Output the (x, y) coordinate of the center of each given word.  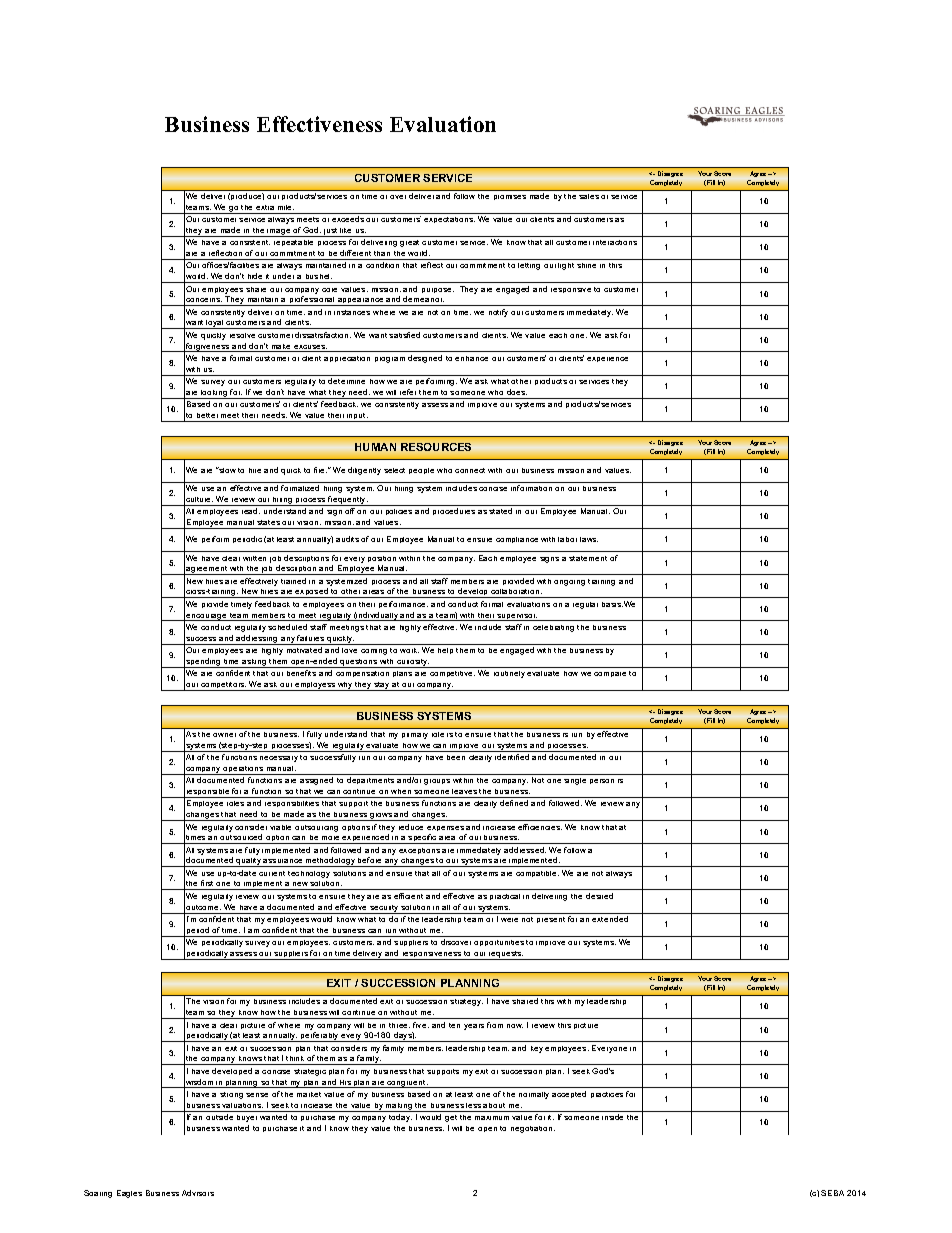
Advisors (198, 1193)
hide (255, 276)
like (345, 230)
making (399, 1107)
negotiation (533, 1129)
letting (529, 266)
